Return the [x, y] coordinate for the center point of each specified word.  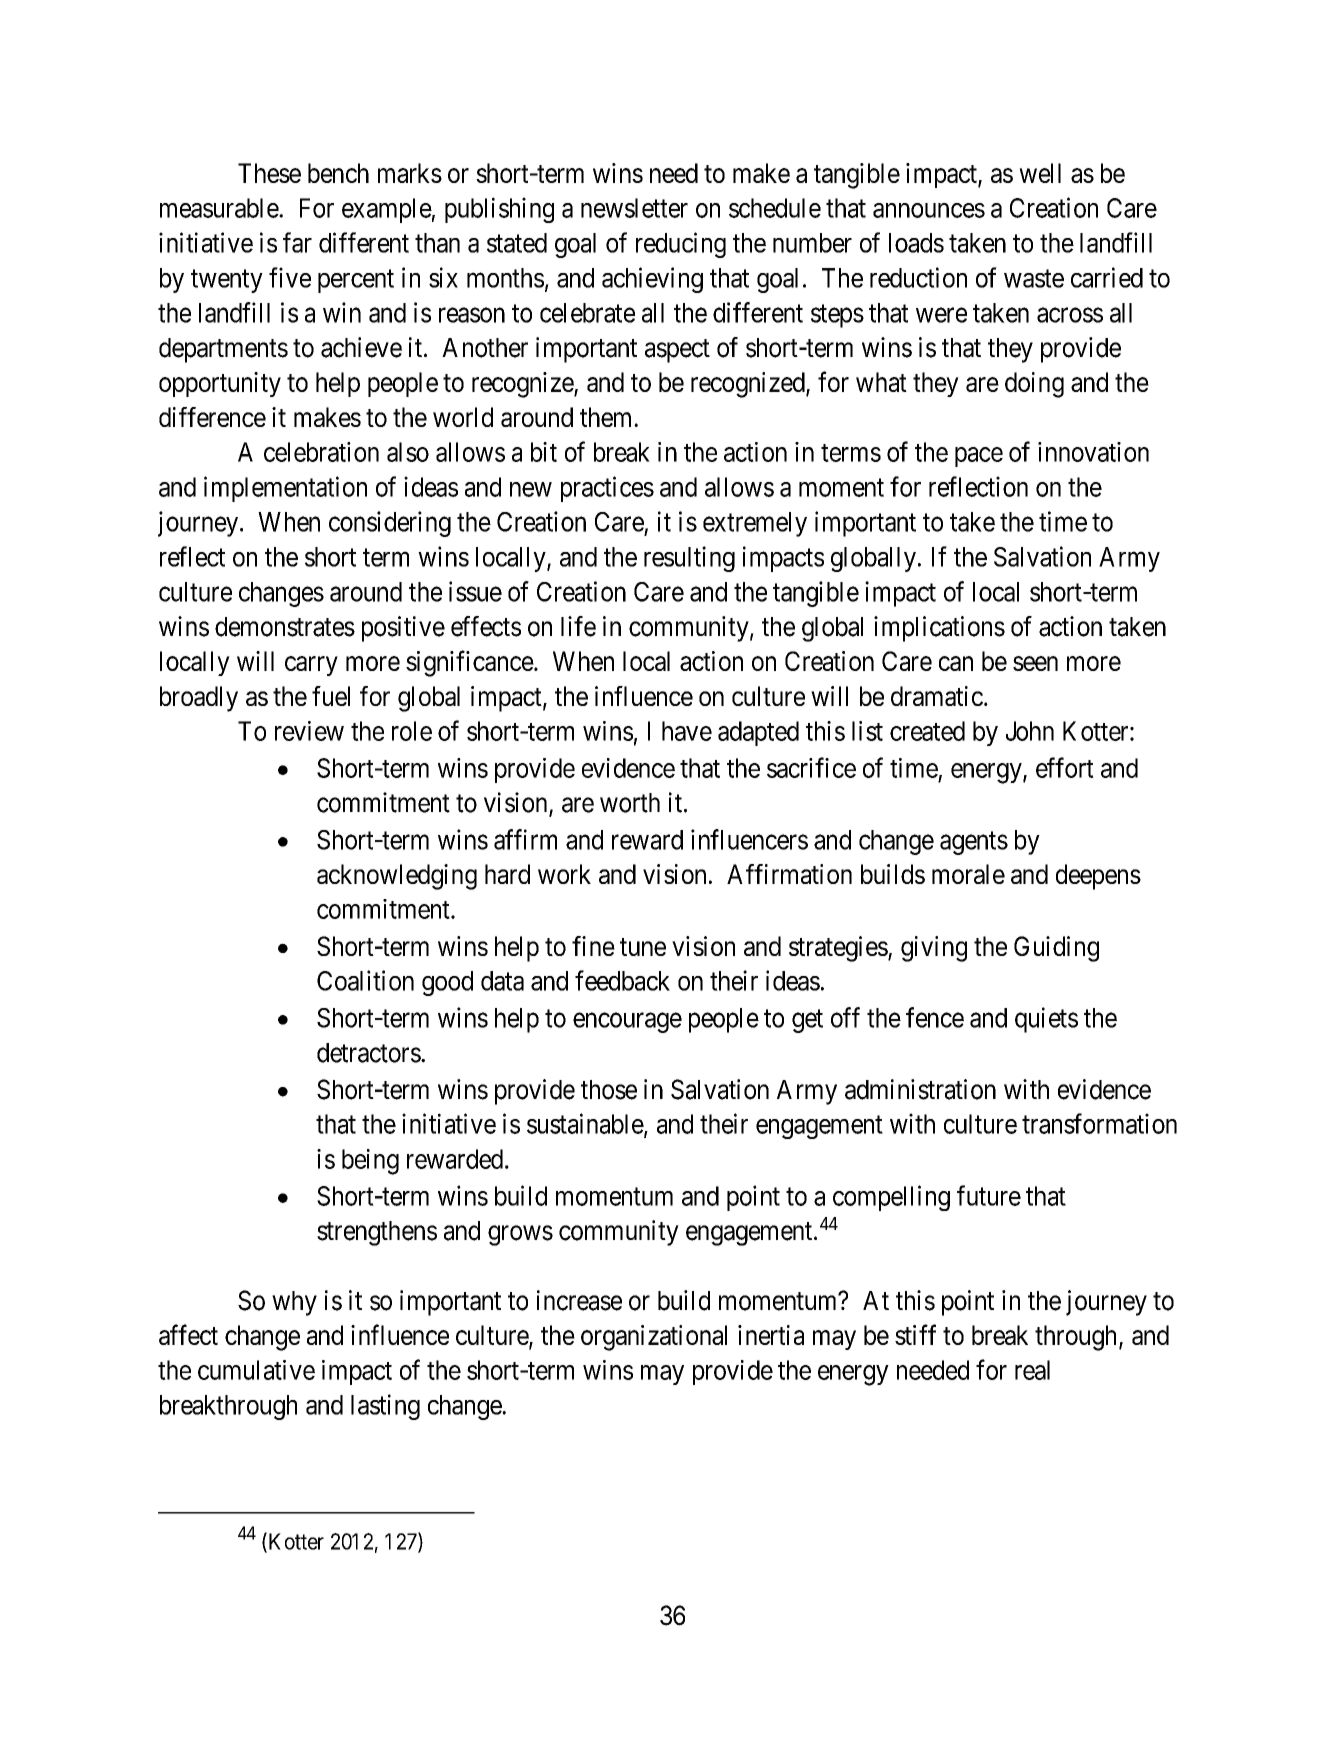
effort [1065, 767]
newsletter [634, 208]
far [297, 242]
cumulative [256, 1370]
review [309, 731]
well [1040, 173]
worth [630, 803]
